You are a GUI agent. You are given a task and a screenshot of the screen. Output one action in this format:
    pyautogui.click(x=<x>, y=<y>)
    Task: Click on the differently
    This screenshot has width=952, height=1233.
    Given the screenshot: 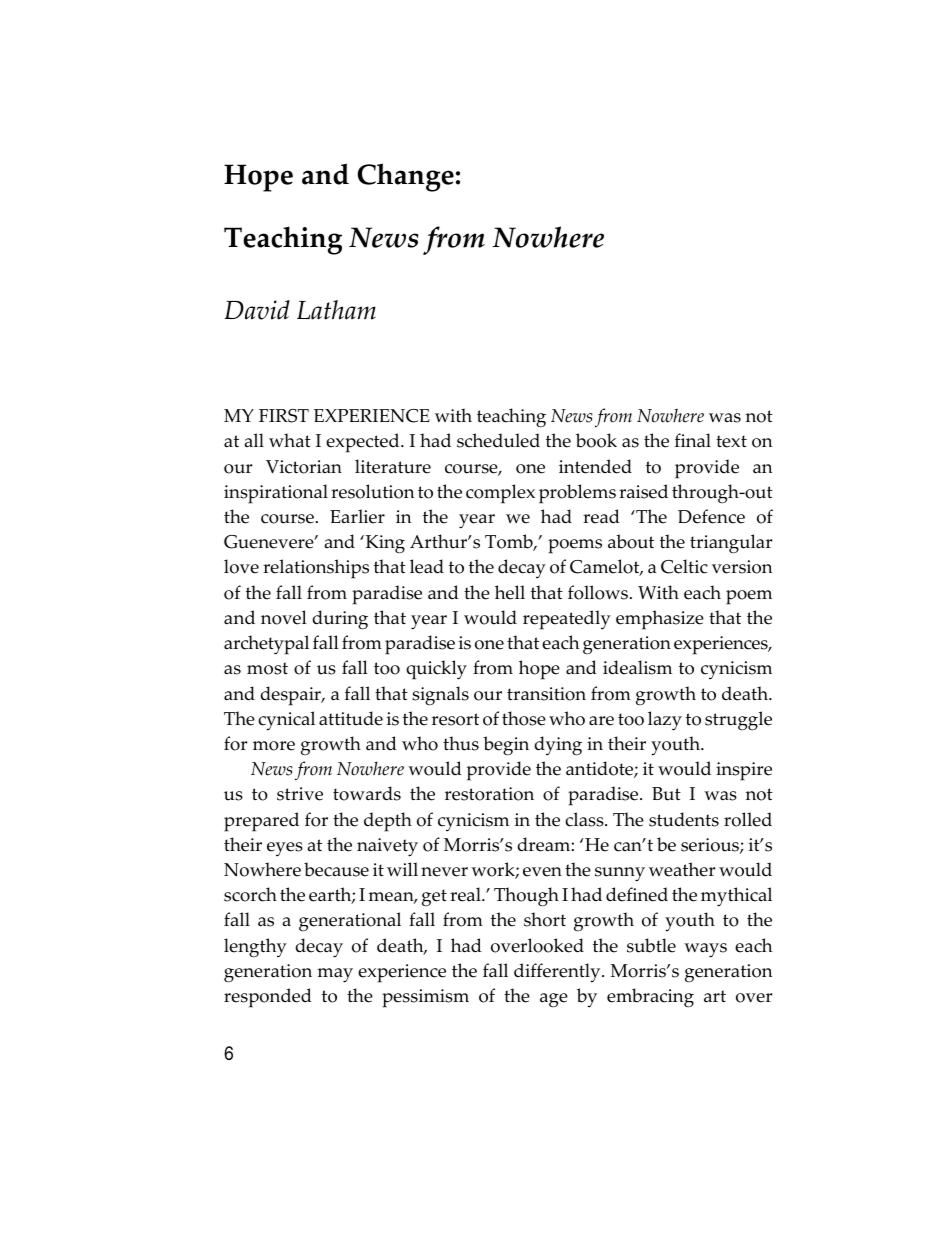 What is the action you would take?
    pyautogui.click(x=558, y=973)
